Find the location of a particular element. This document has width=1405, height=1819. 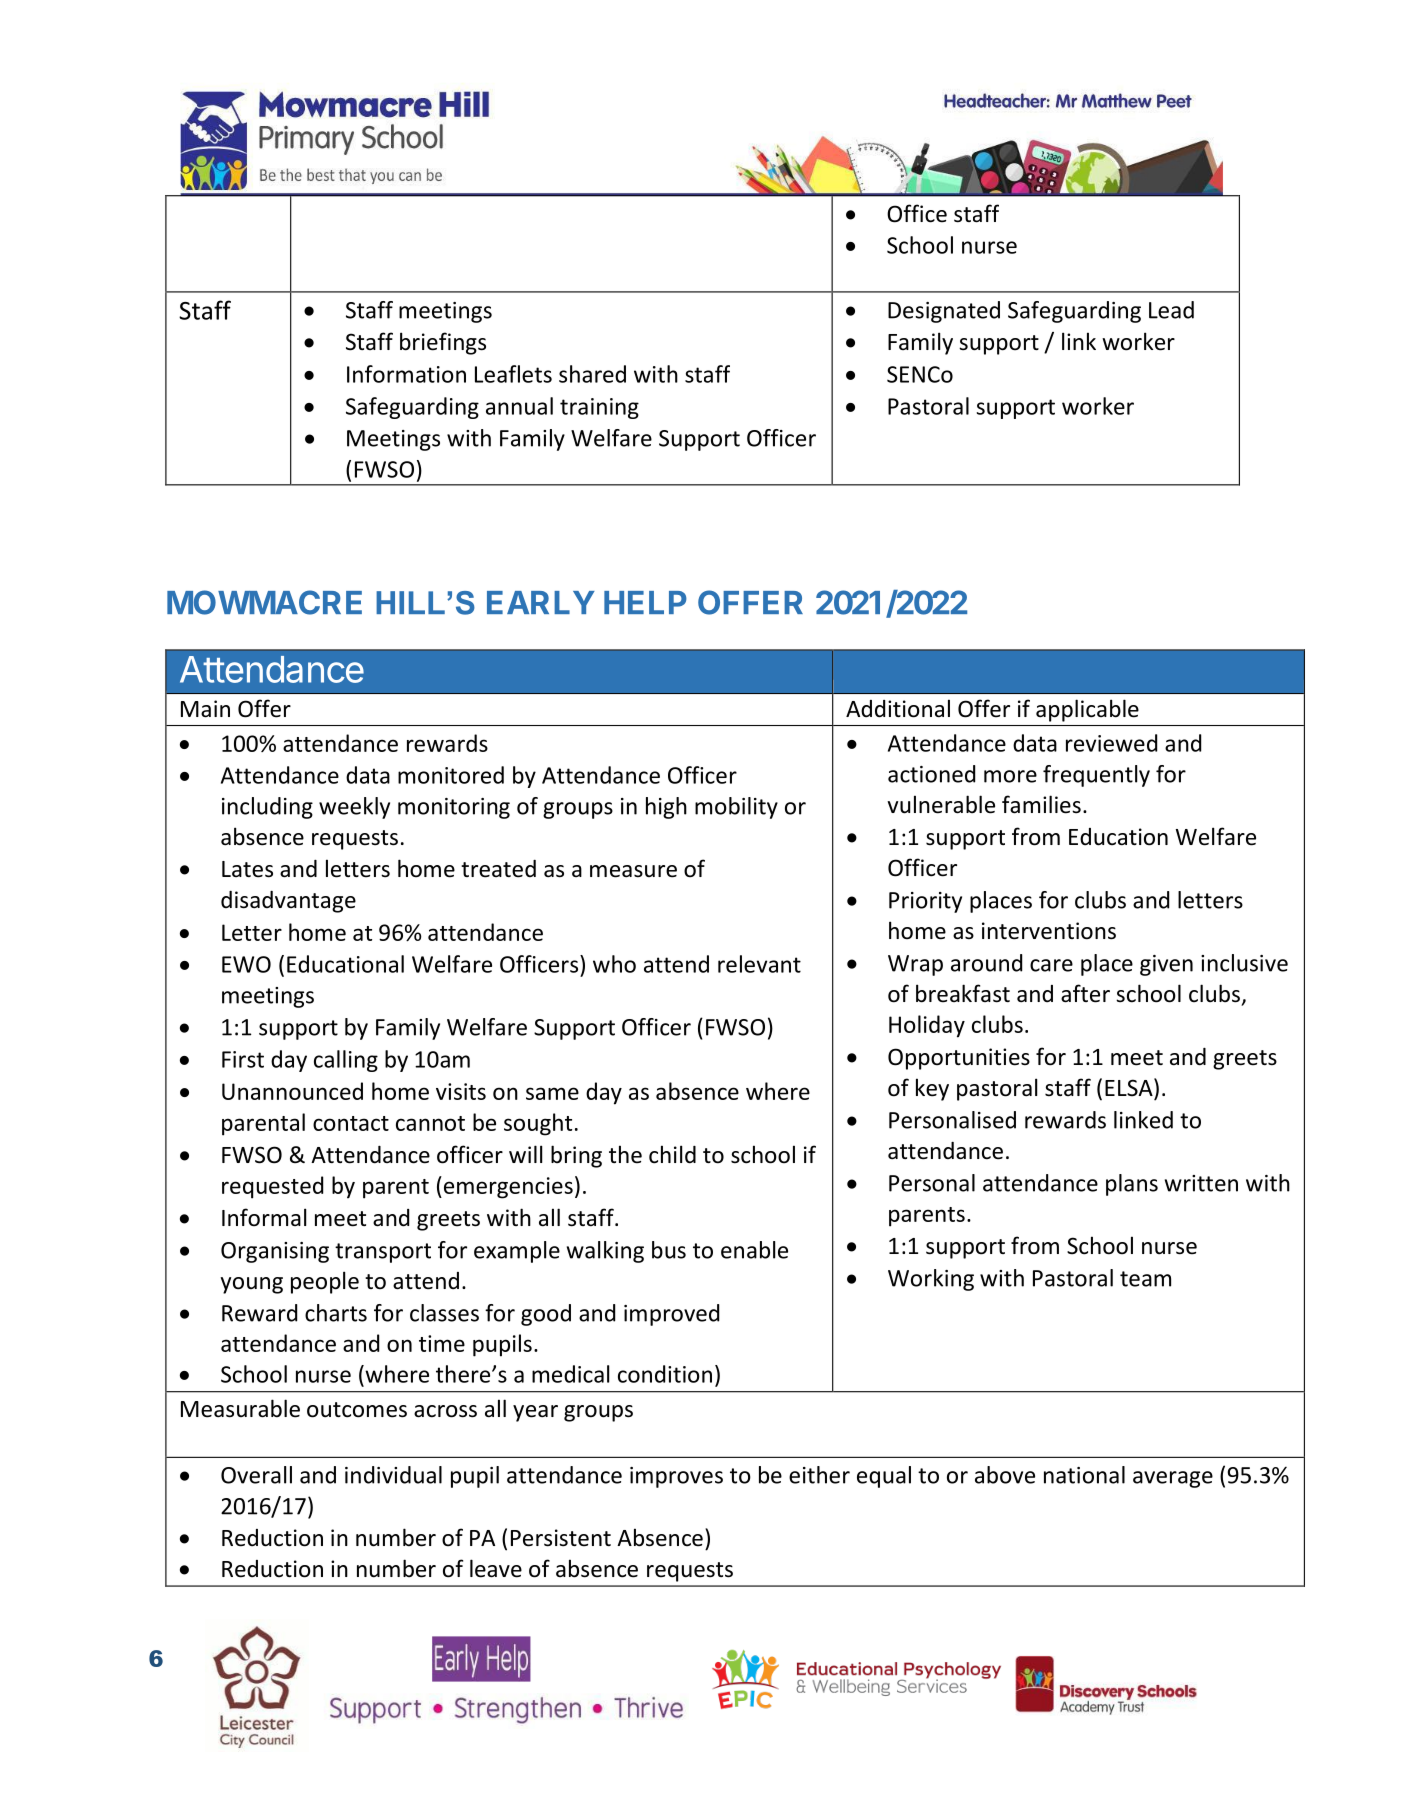

improves is located at coordinates (676, 1477).
